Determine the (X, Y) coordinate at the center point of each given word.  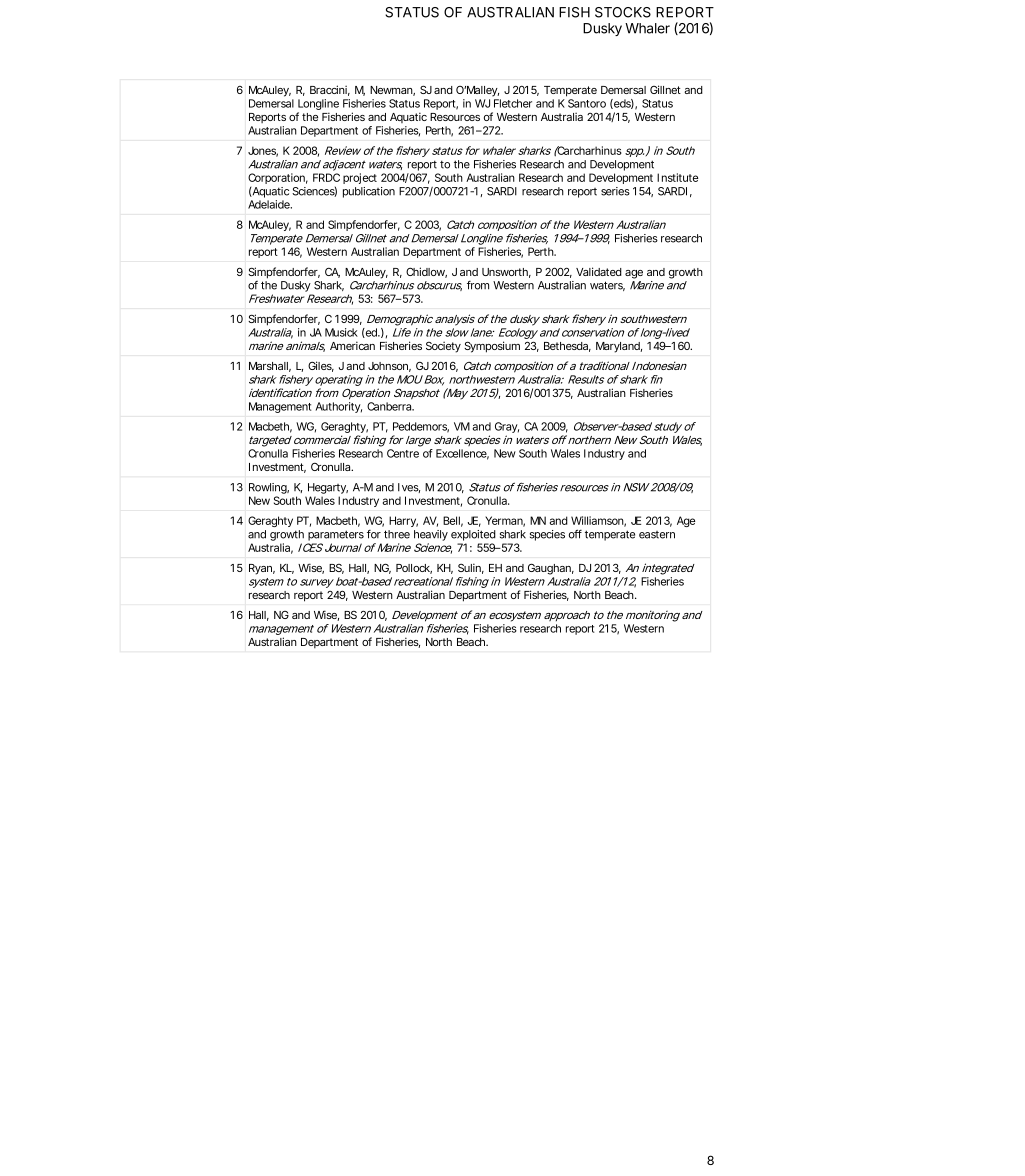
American (352, 345)
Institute (677, 177)
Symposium (492, 347)
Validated (599, 271)
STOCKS (623, 12)
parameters (336, 535)
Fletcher (513, 103)
